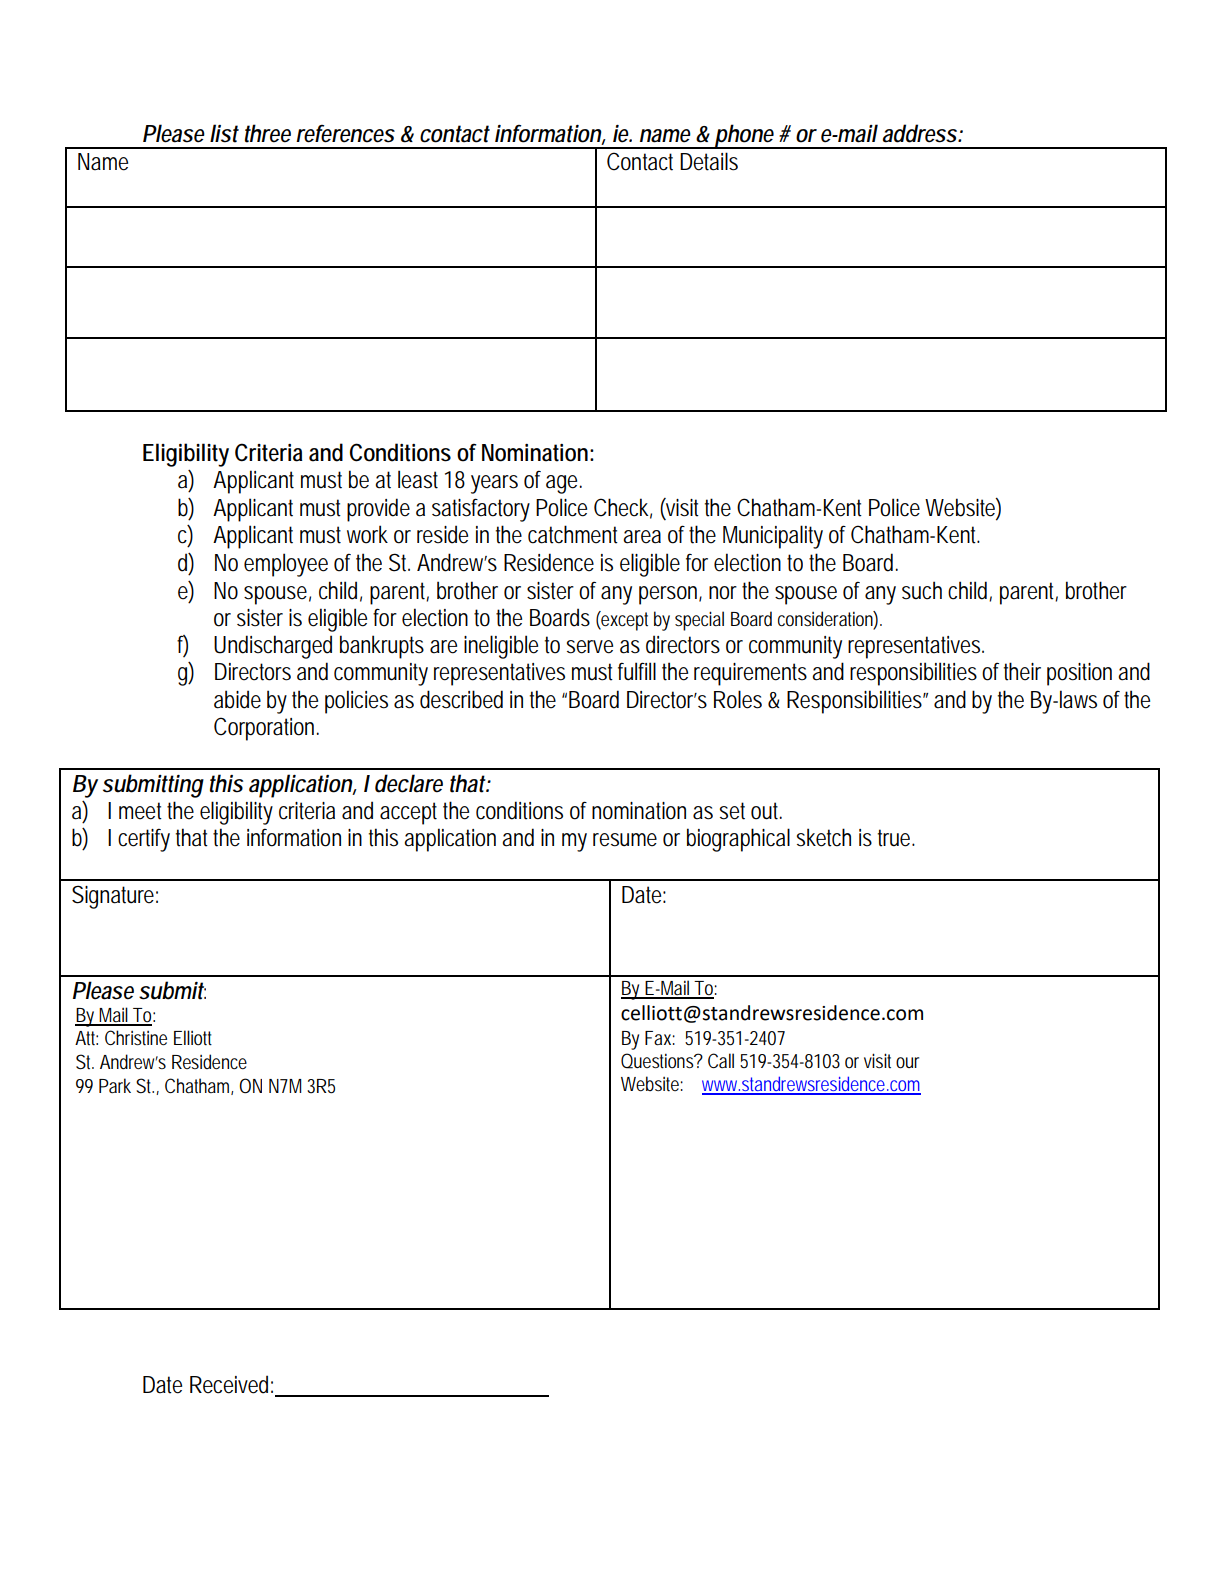  I want to click on Fax, so click(660, 1038).
